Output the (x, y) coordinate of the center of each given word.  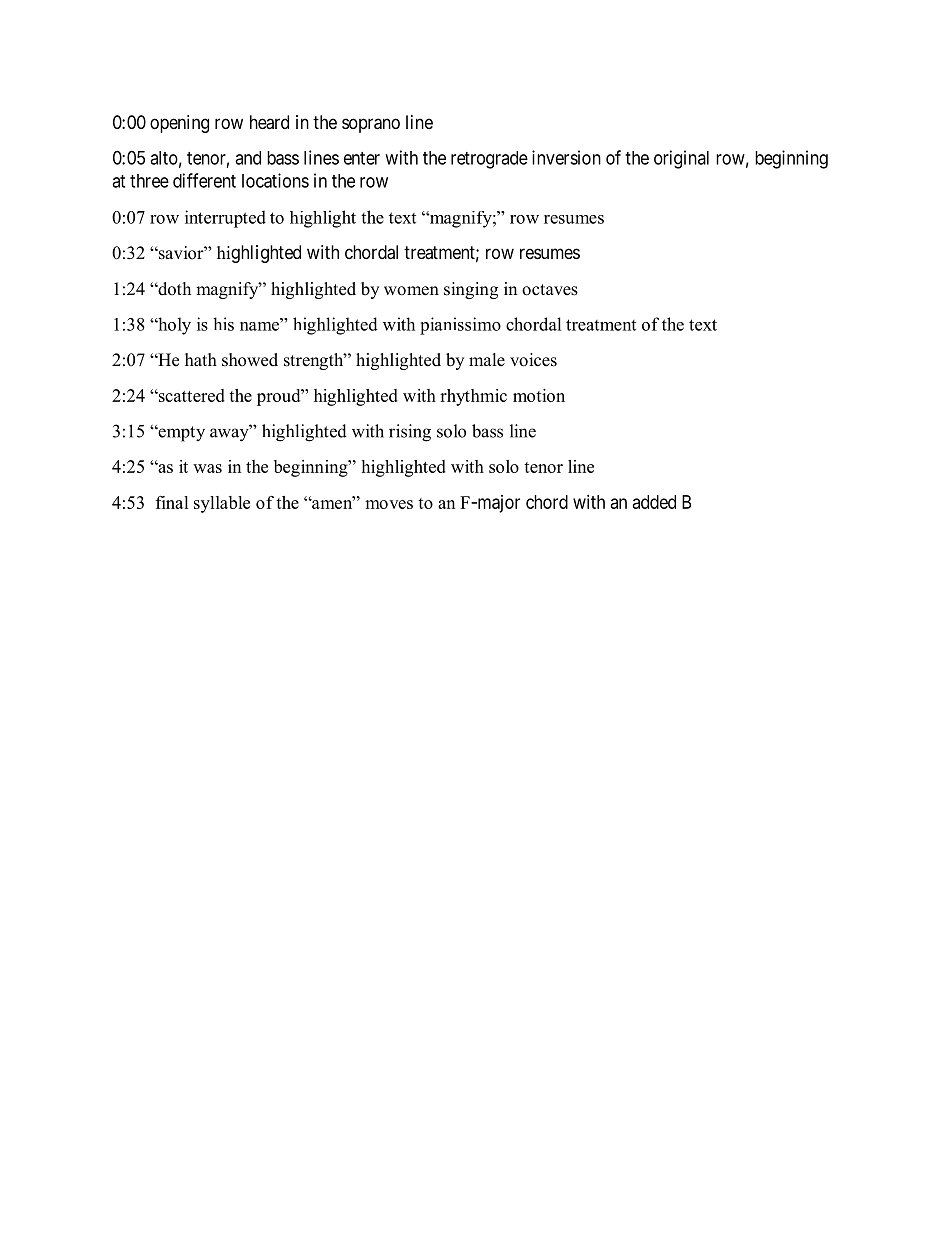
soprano (371, 125)
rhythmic (473, 397)
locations (275, 180)
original (681, 159)
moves (389, 504)
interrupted (225, 219)
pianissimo (460, 326)
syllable (222, 504)
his (223, 324)
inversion (566, 157)
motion (539, 395)
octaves (550, 290)
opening (179, 124)
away (230, 434)
